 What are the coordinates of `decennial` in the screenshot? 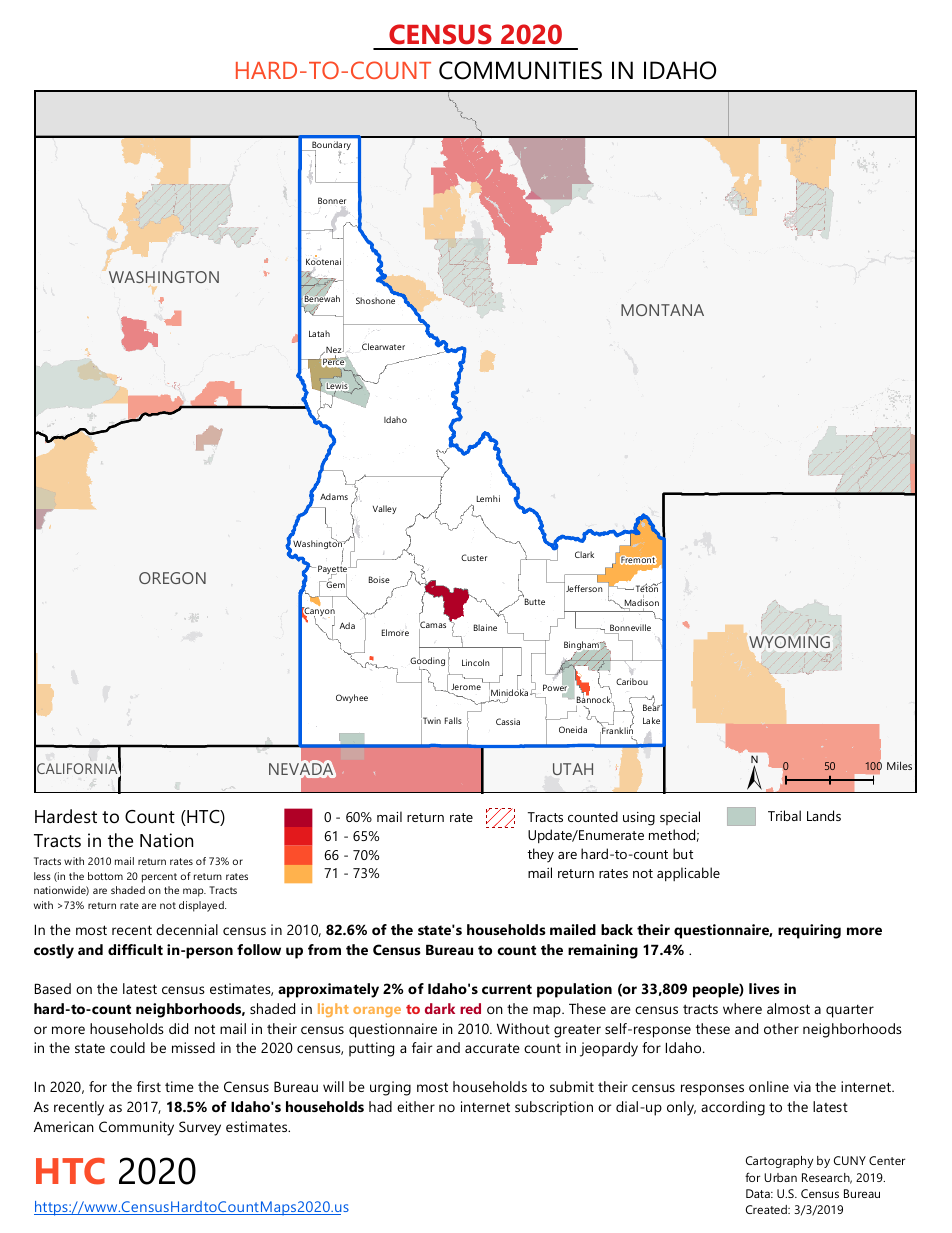 It's located at (187, 929).
